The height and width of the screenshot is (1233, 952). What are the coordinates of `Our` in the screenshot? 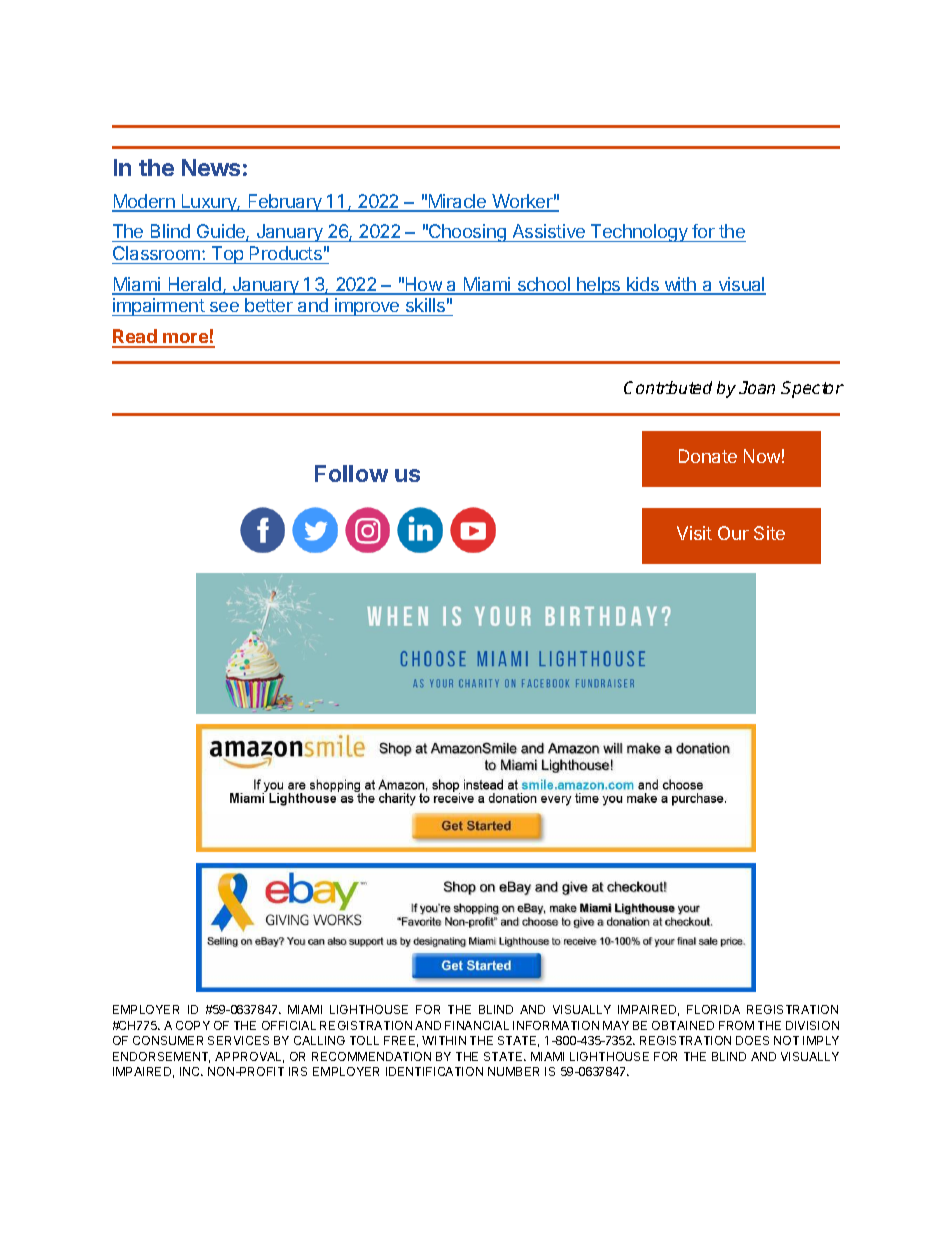 It's located at (733, 533).
